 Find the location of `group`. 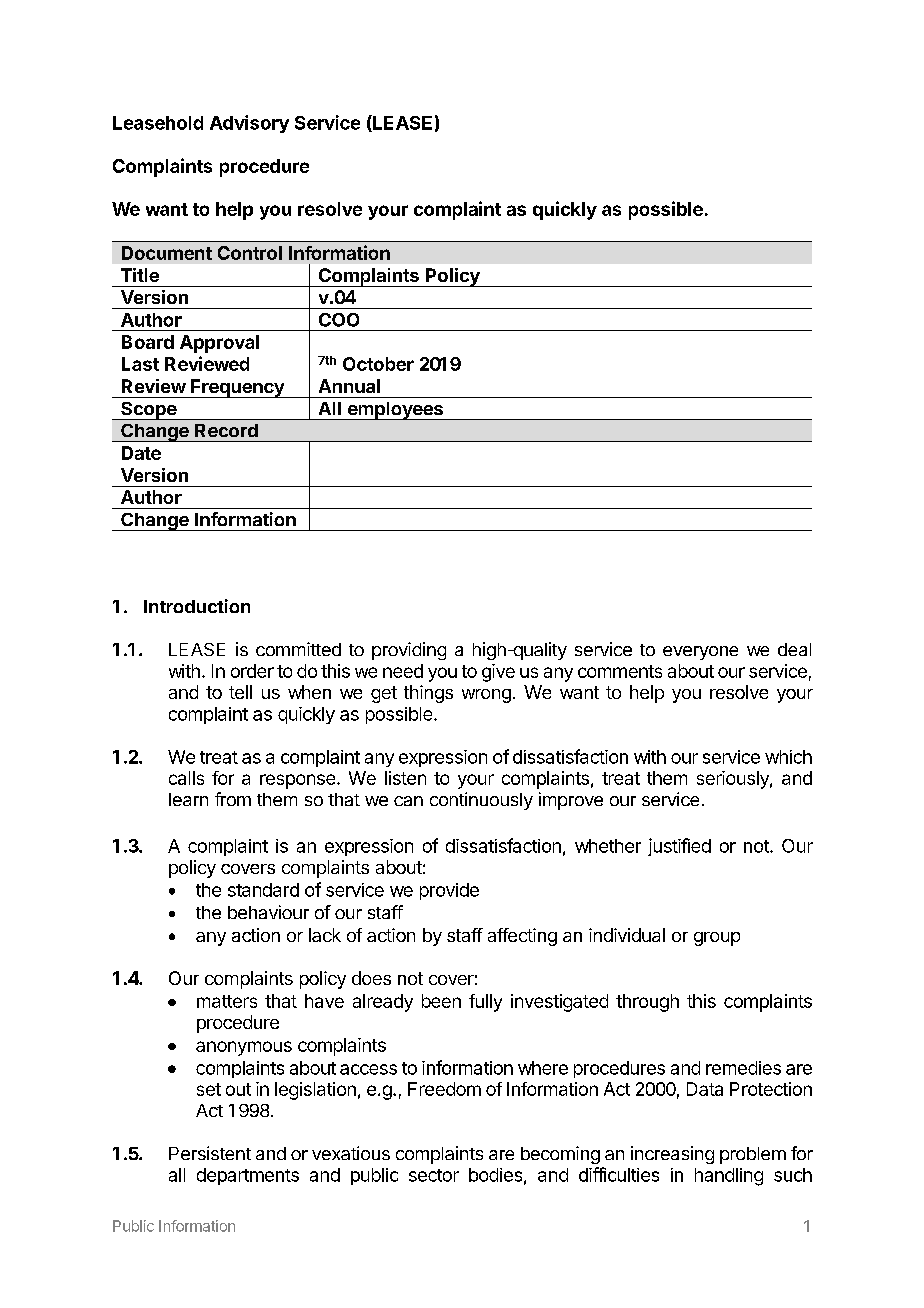

group is located at coordinates (717, 939).
